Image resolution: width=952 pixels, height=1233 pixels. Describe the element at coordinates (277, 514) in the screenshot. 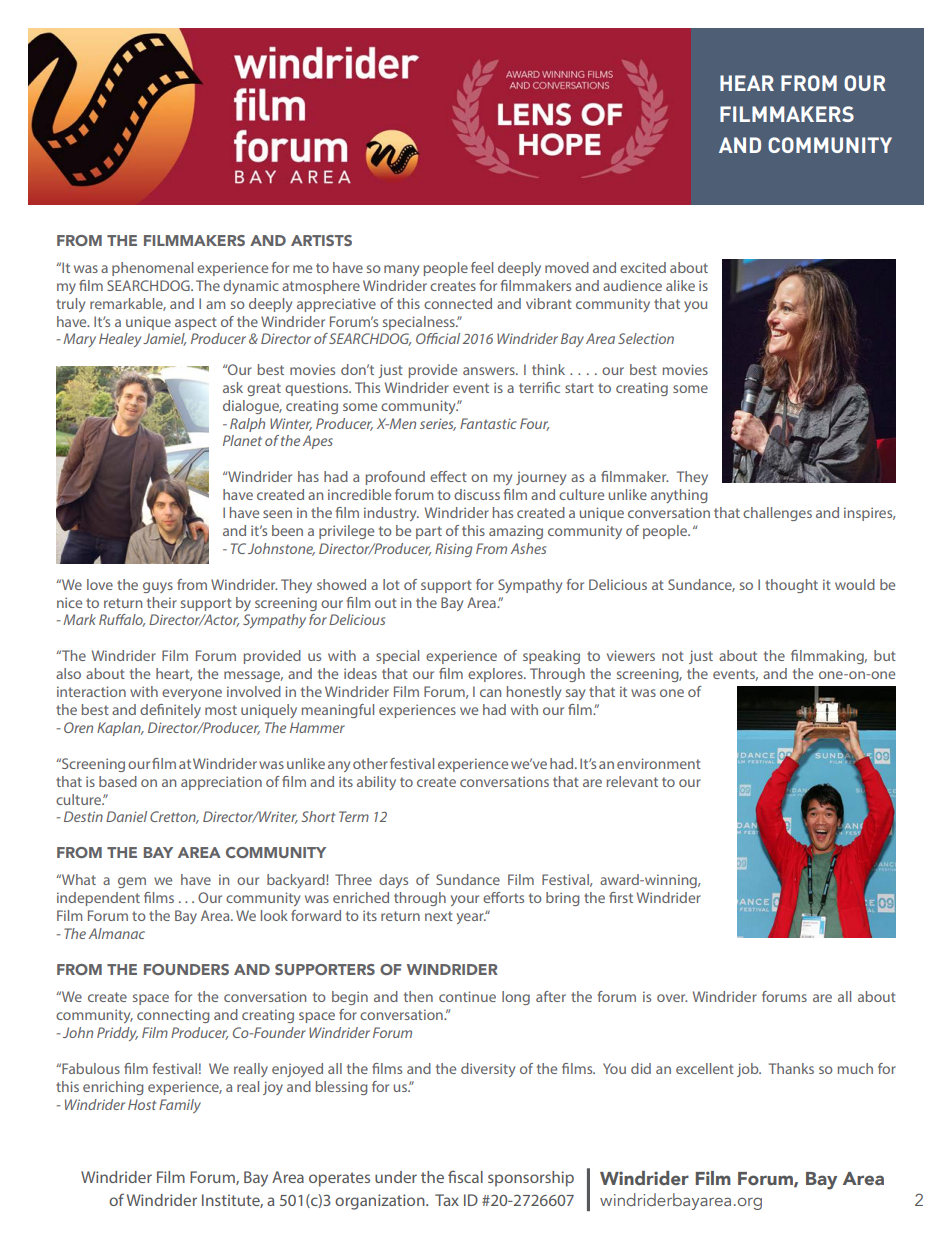

I see `seen` at that location.
